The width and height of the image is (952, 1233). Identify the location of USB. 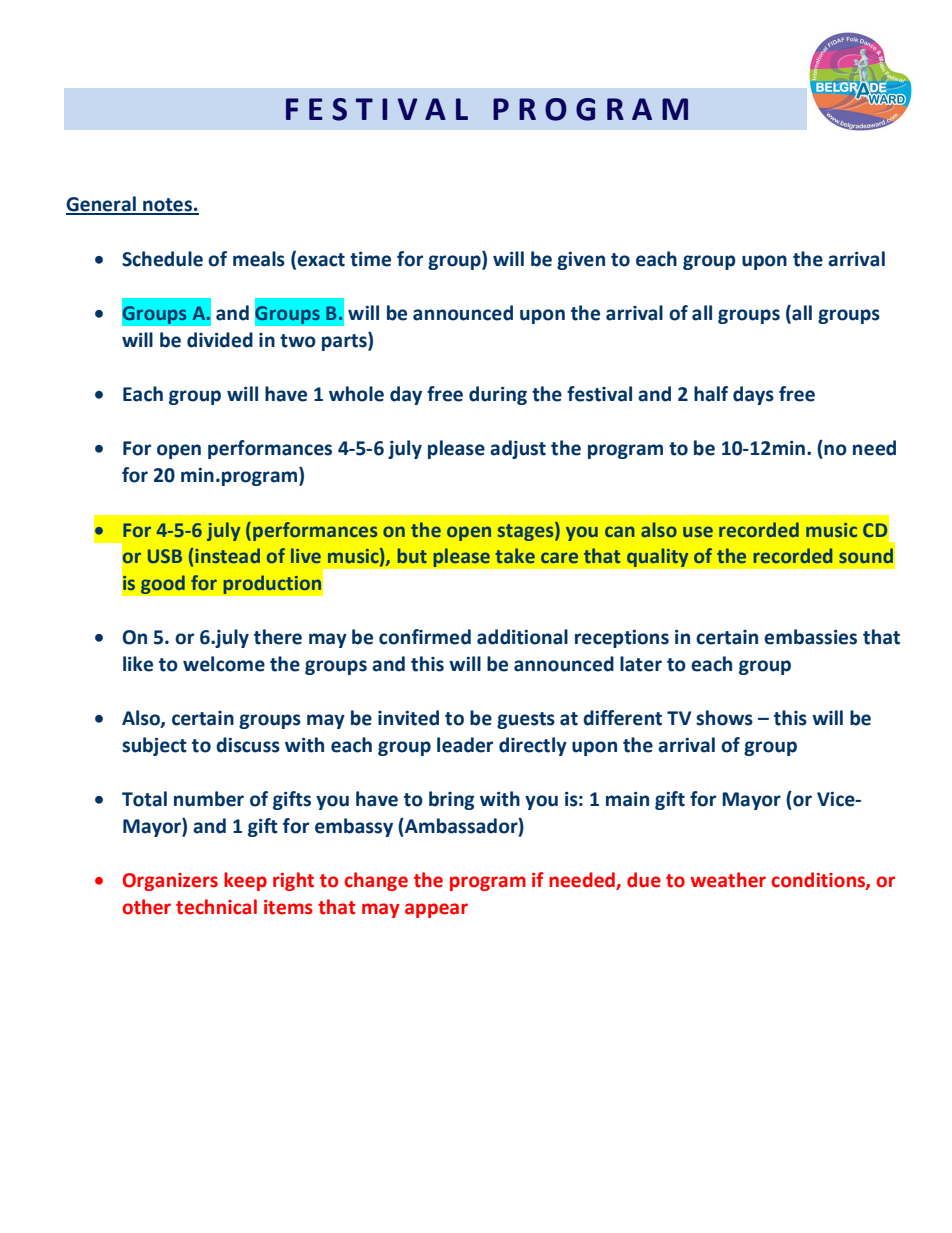
(165, 556).
